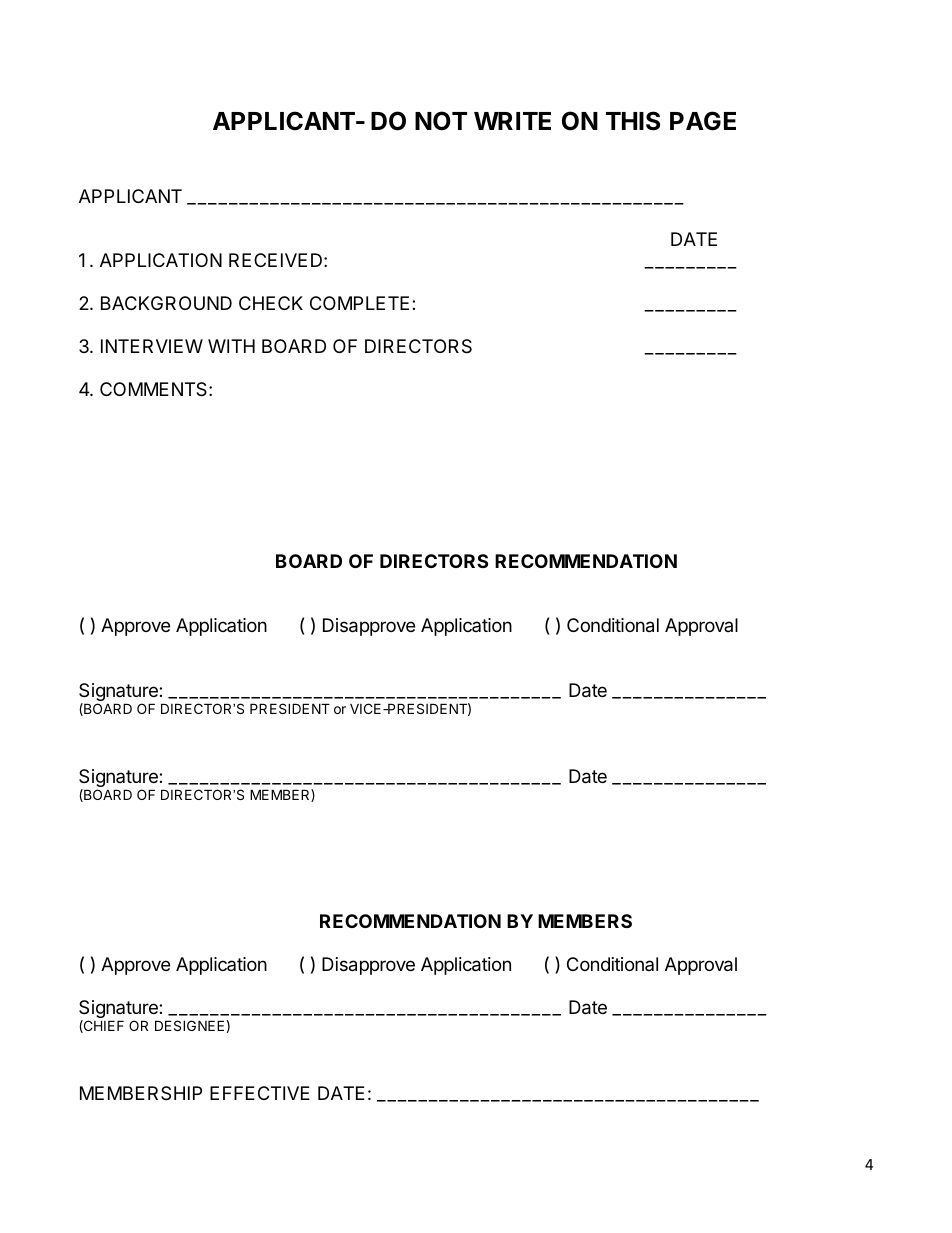 The width and height of the screenshot is (952, 1233). What do you see at coordinates (271, 303) in the screenshot?
I see `CHECK` at bounding box center [271, 303].
